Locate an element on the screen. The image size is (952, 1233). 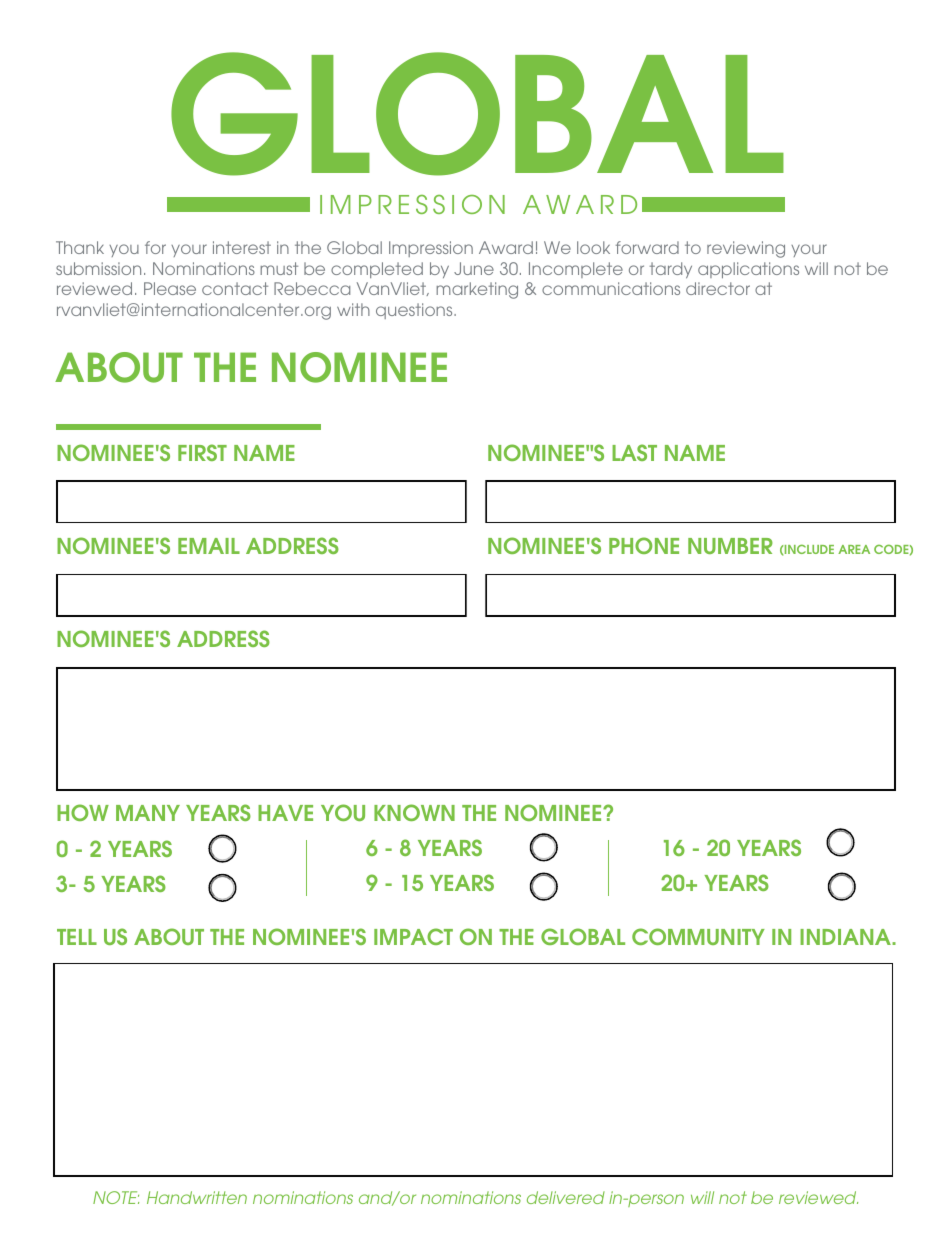
applications is located at coordinates (748, 270).
